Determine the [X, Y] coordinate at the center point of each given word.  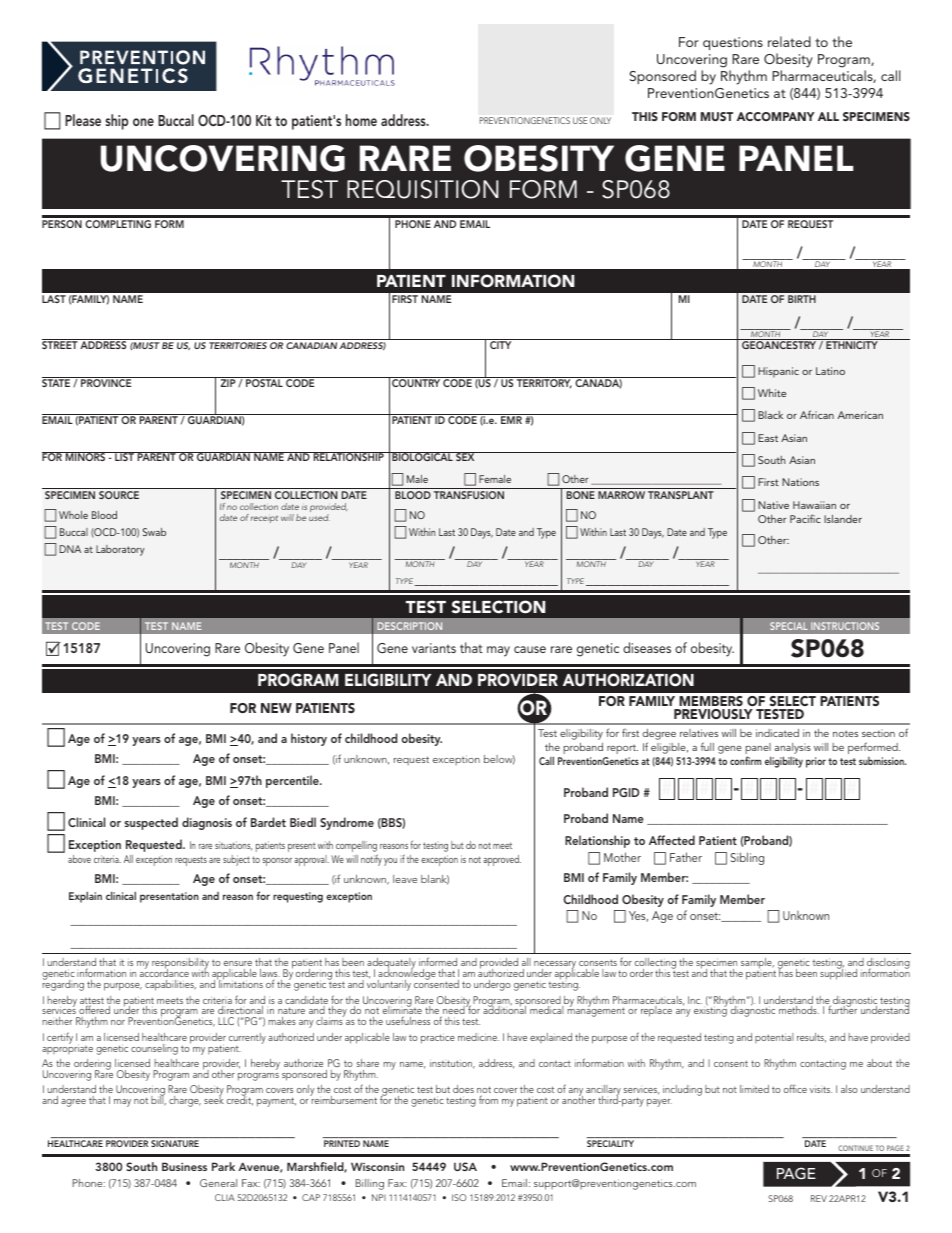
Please [83, 120]
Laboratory [120, 550]
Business [184, 1166]
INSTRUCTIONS [845, 626]
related [789, 41]
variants [434, 648]
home [361, 120]
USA [465, 1166]
